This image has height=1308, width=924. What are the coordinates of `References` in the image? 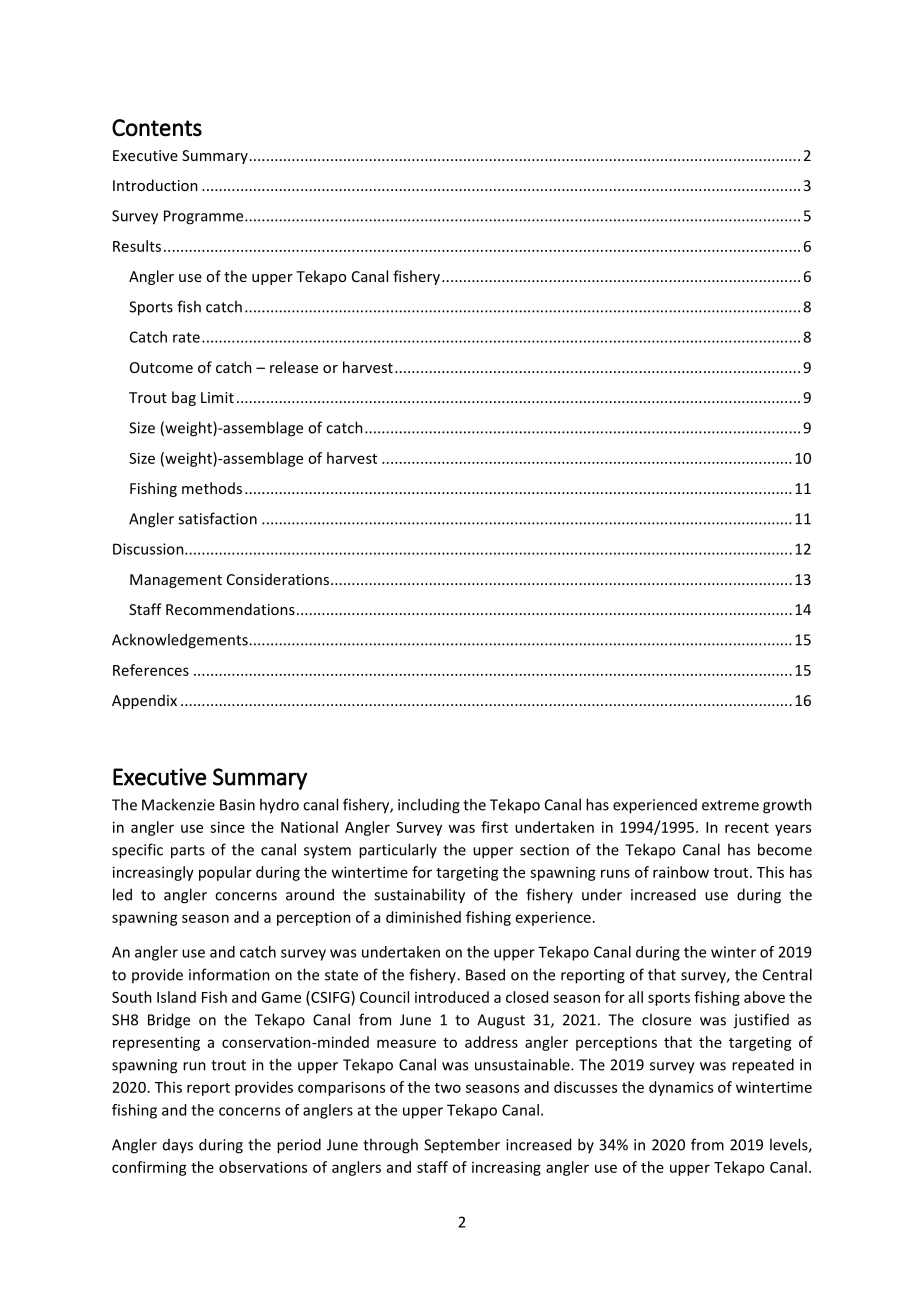 It's located at (151, 670).
